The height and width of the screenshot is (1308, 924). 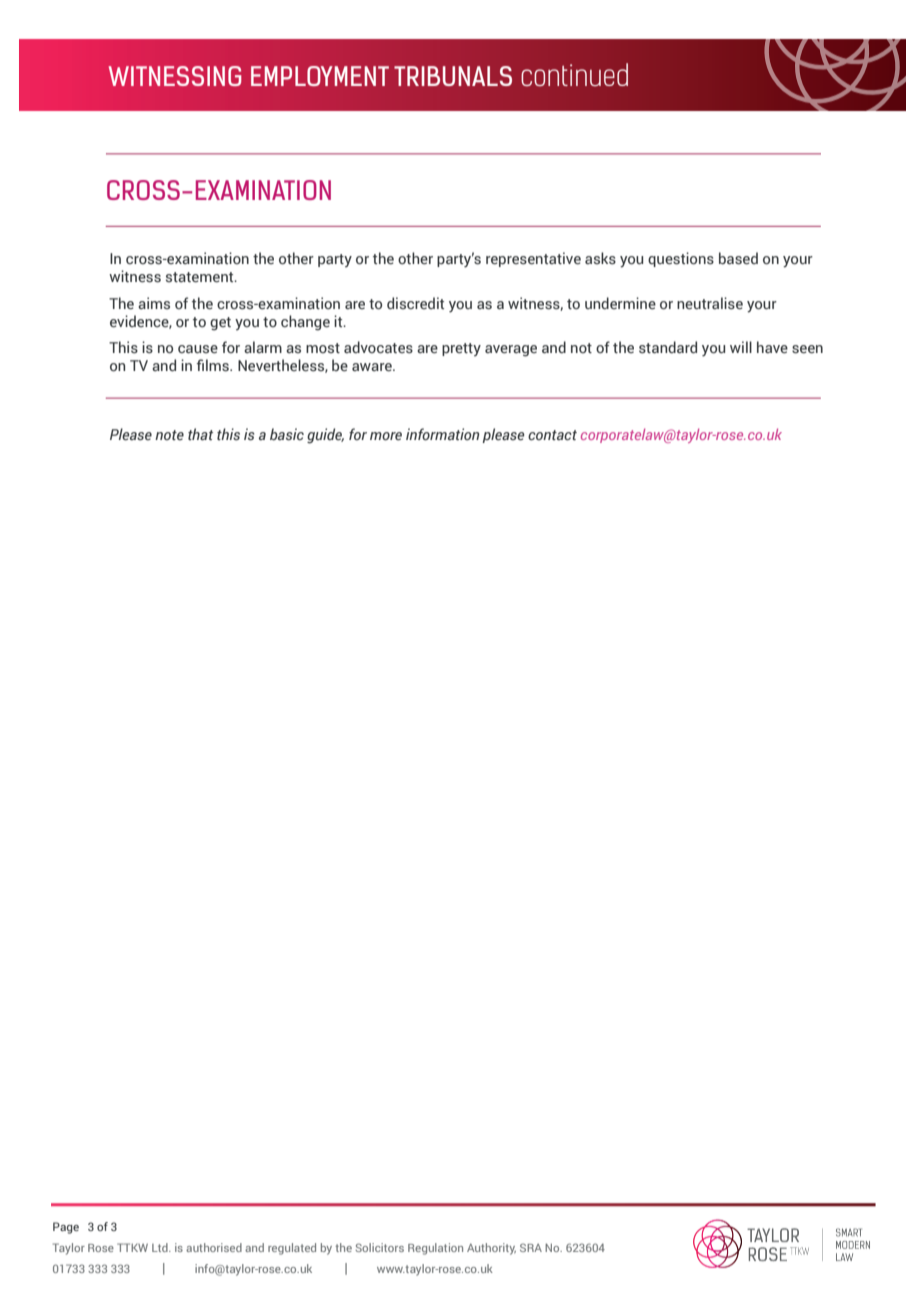 What do you see at coordinates (668, 347) in the screenshot?
I see `standard` at bounding box center [668, 347].
